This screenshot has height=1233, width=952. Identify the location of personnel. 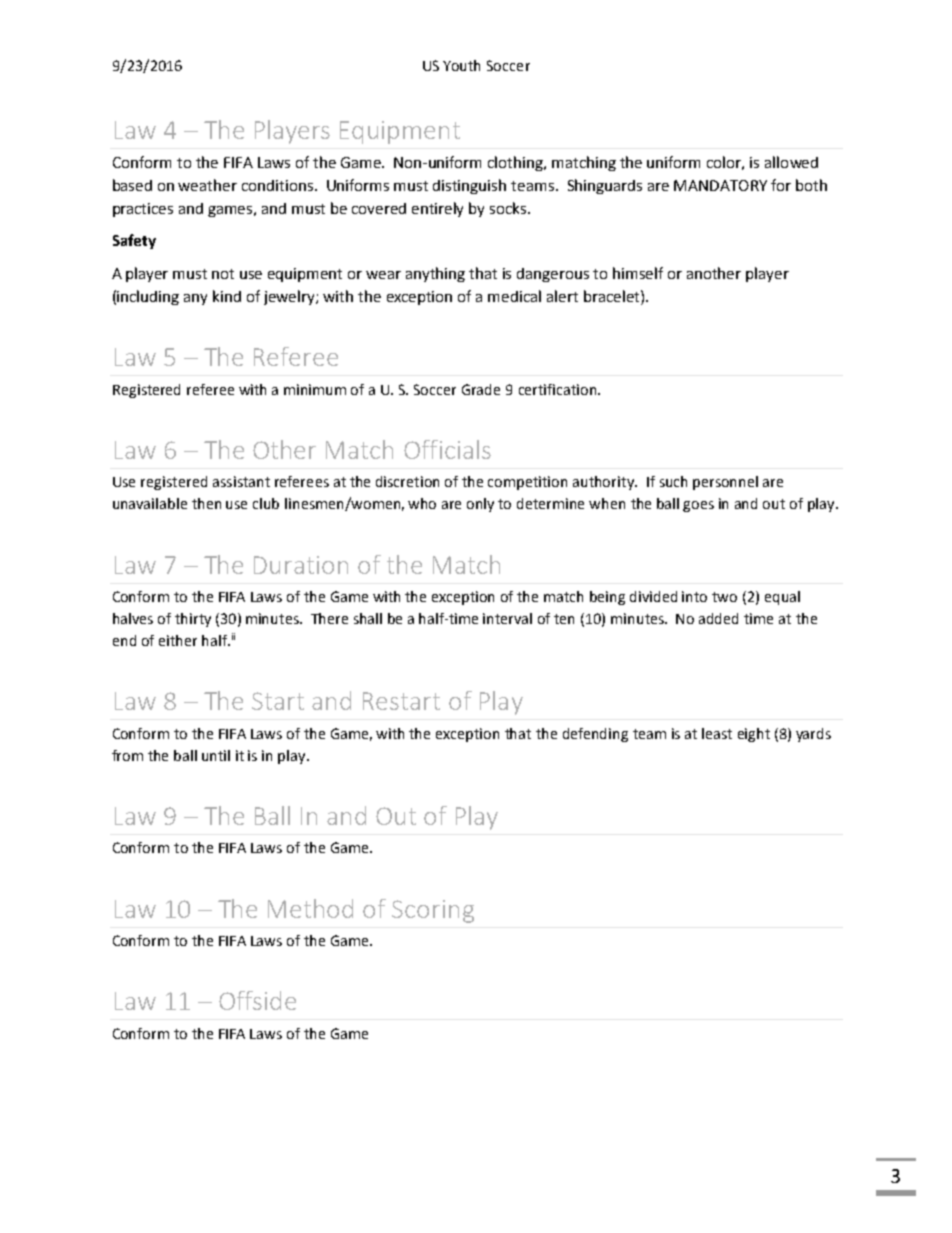
(725, 483).
